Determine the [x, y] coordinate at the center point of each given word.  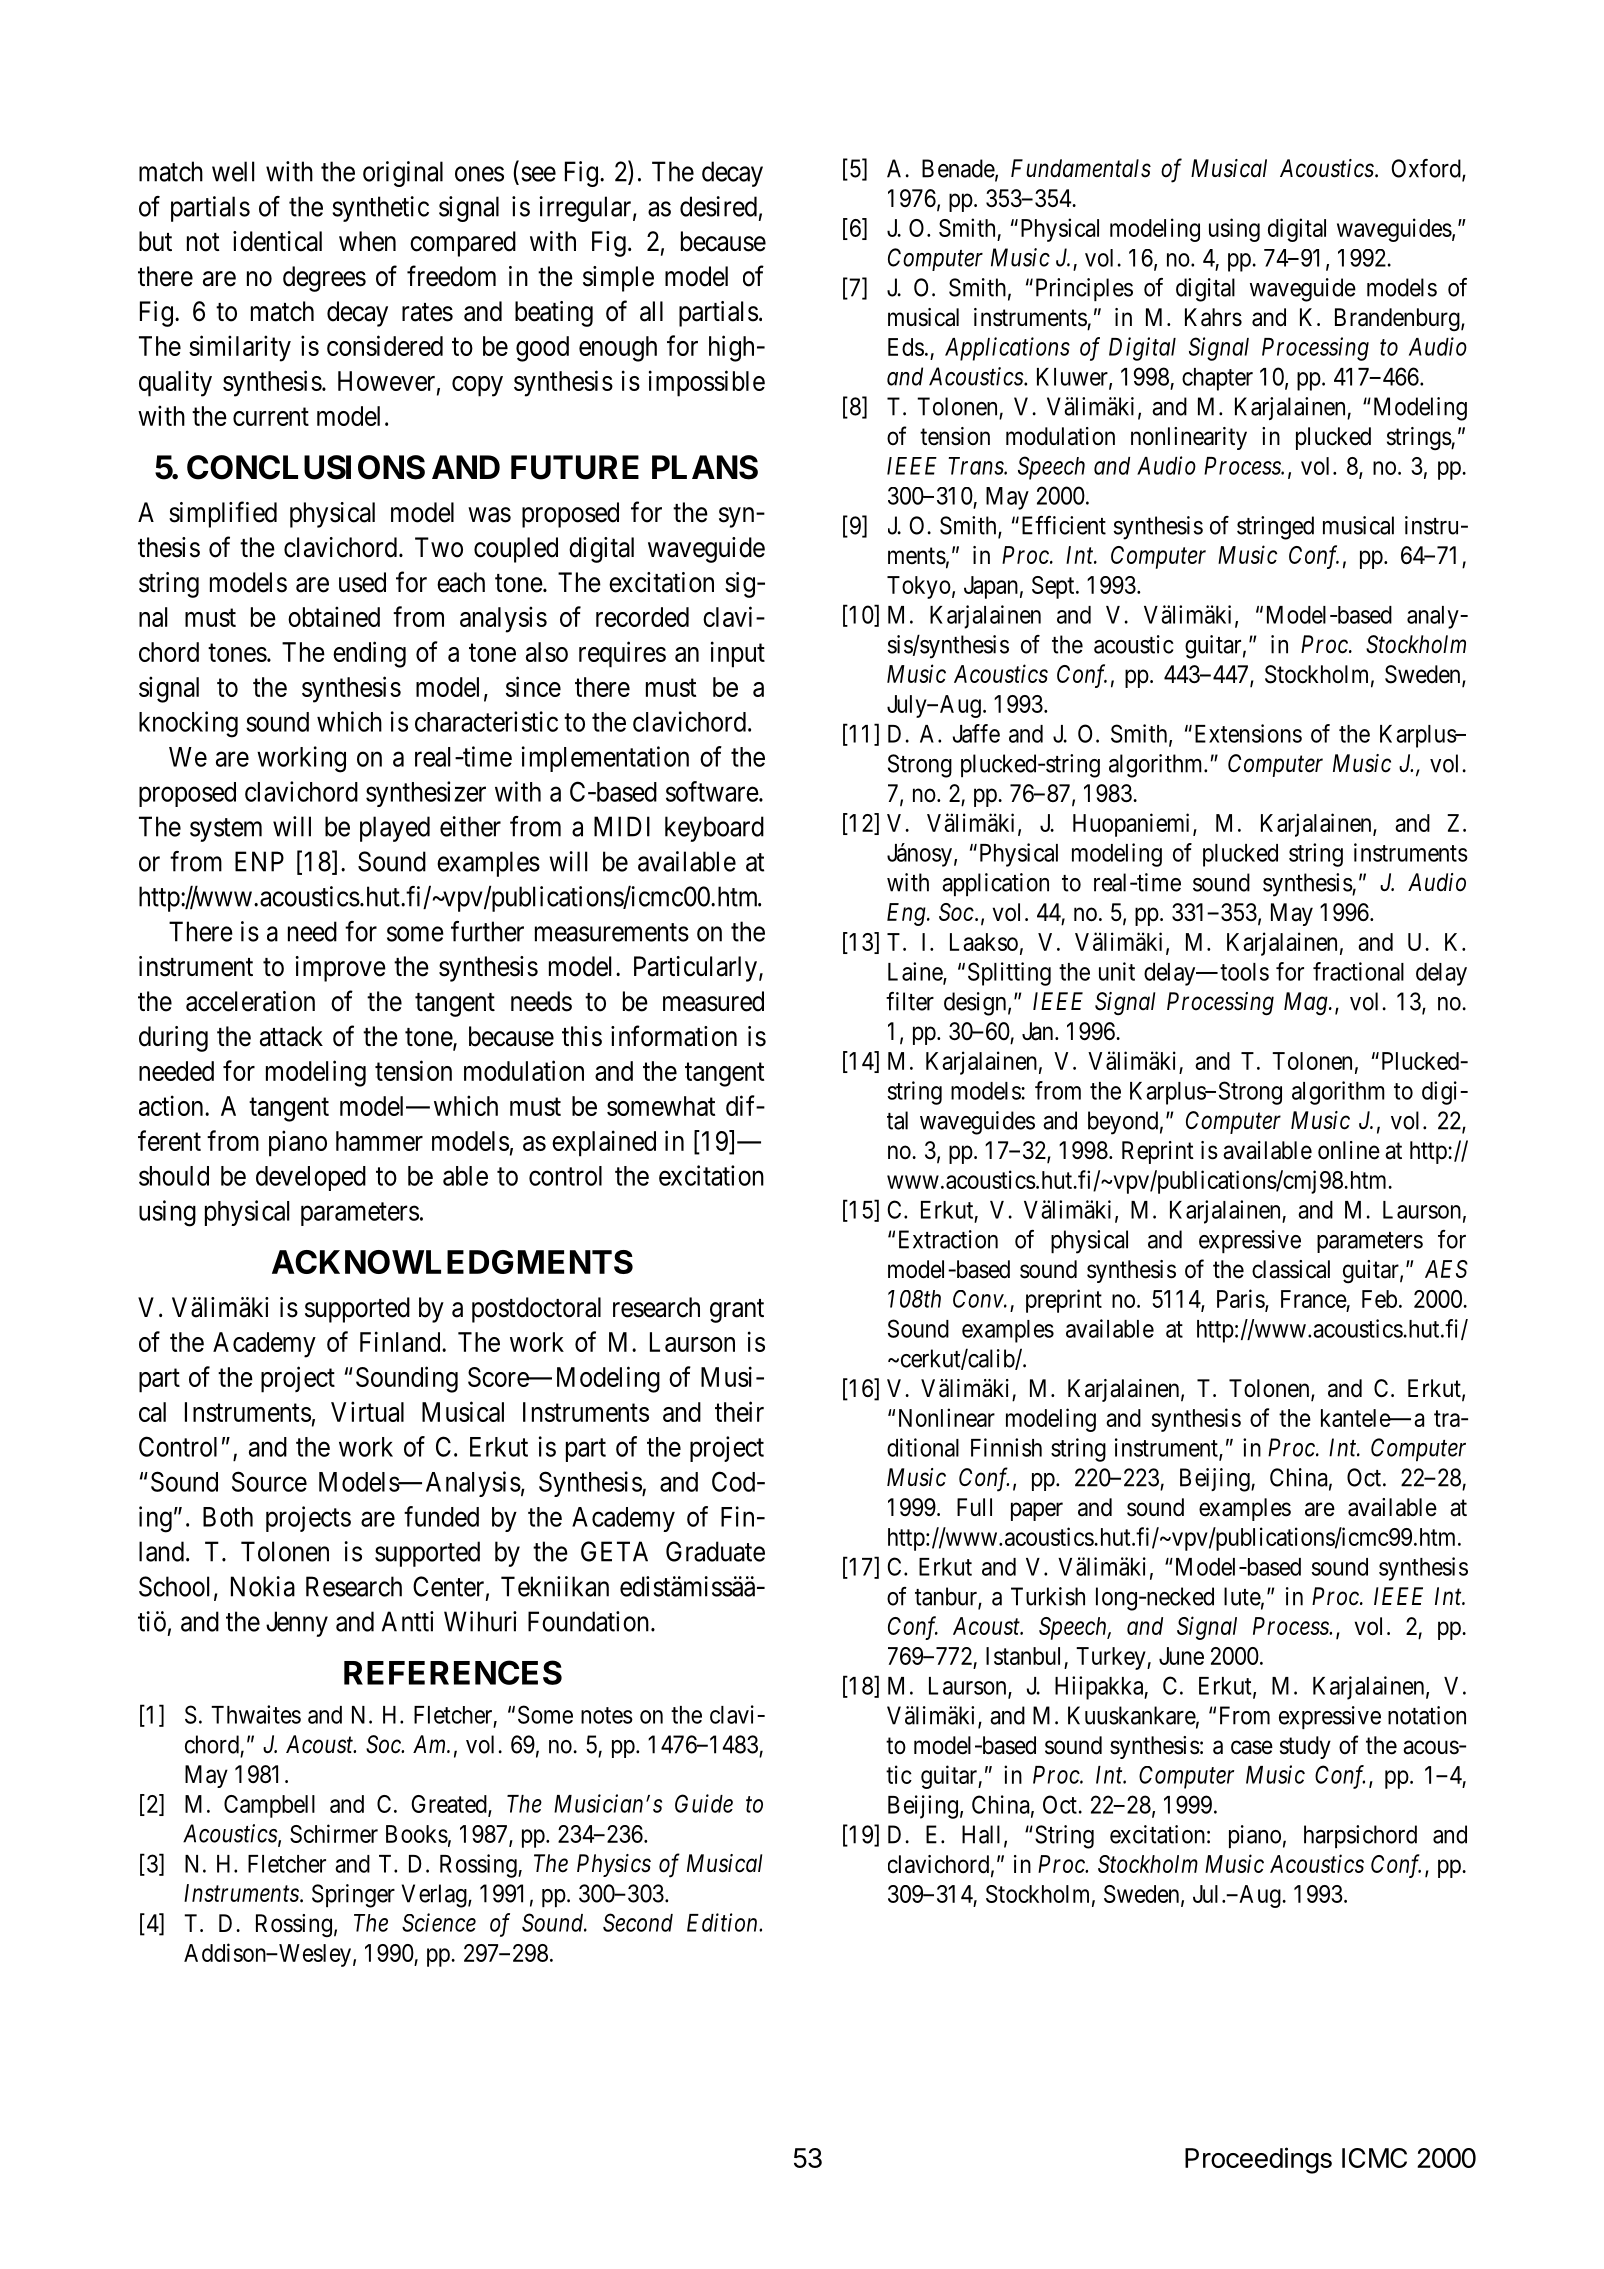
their [739, 1411]
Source [269, 1481]
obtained [334, 616]
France [1314, 1299]
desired [718, 206]
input [738, 654]
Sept [1054, 587]
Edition [723, 1922]
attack [291, 1036]
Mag [1307, 1003]
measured [713, 1001]
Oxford [1427, 169]
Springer [353, 1896]
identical [277, 241]
